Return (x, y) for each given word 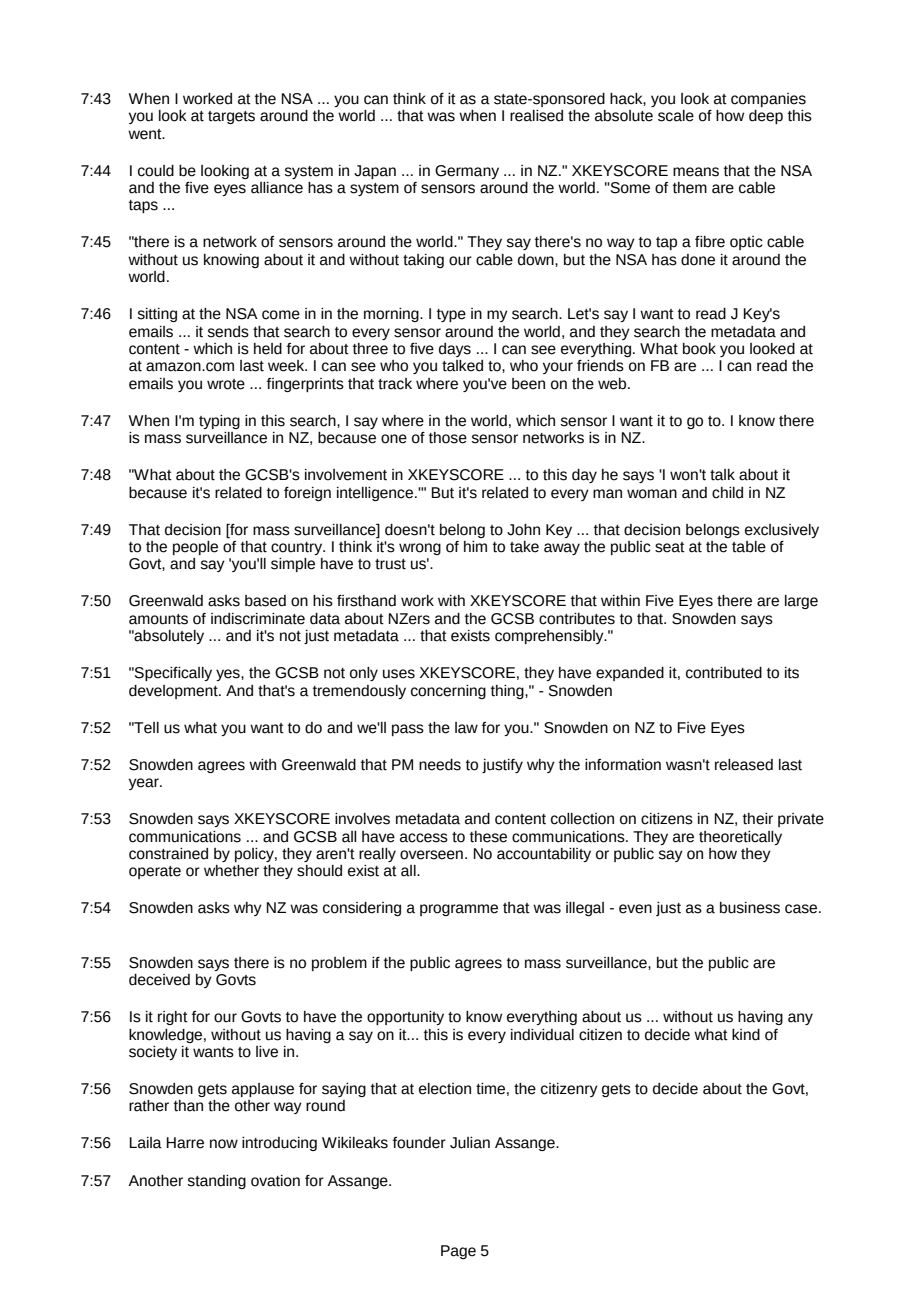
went (146, 134)
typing (219, 422)
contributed (724, 673)
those (448, 438)
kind (746, 1035)
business (750, 908)
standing (217, 1182)
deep (766, 117)
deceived (159, 980)
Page (458, 1252)
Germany (467, 172)
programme (459, 910)
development (174, 692)
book (699, 349)
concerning (448, 692)
